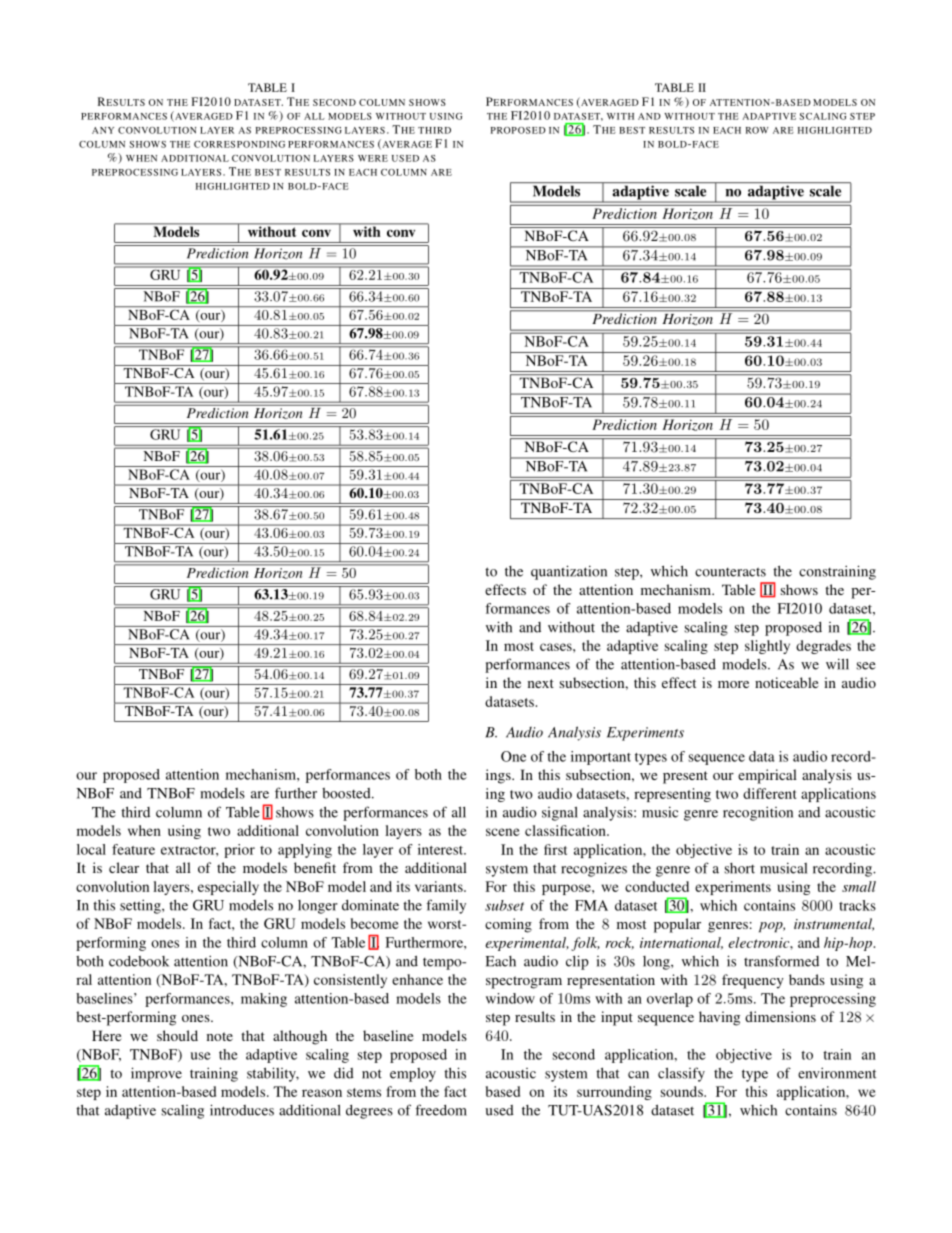 This document has width=952, height=1233. What do you see at coordinates (441, 1110) in the document?
I see `freedom` at bounding box center [441, 1110].
